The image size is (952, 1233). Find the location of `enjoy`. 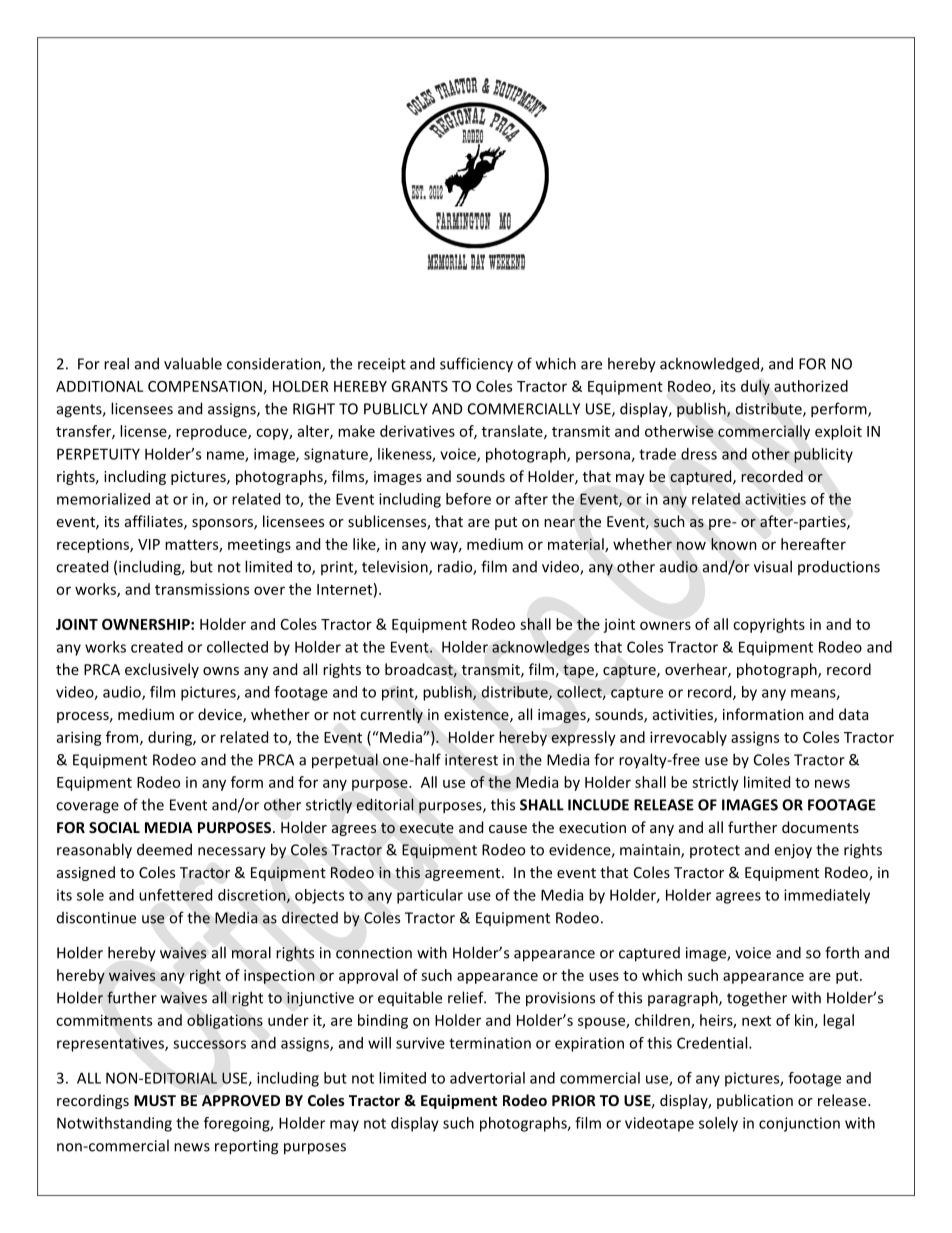

enjoy is located at coordinates (793, 851).
